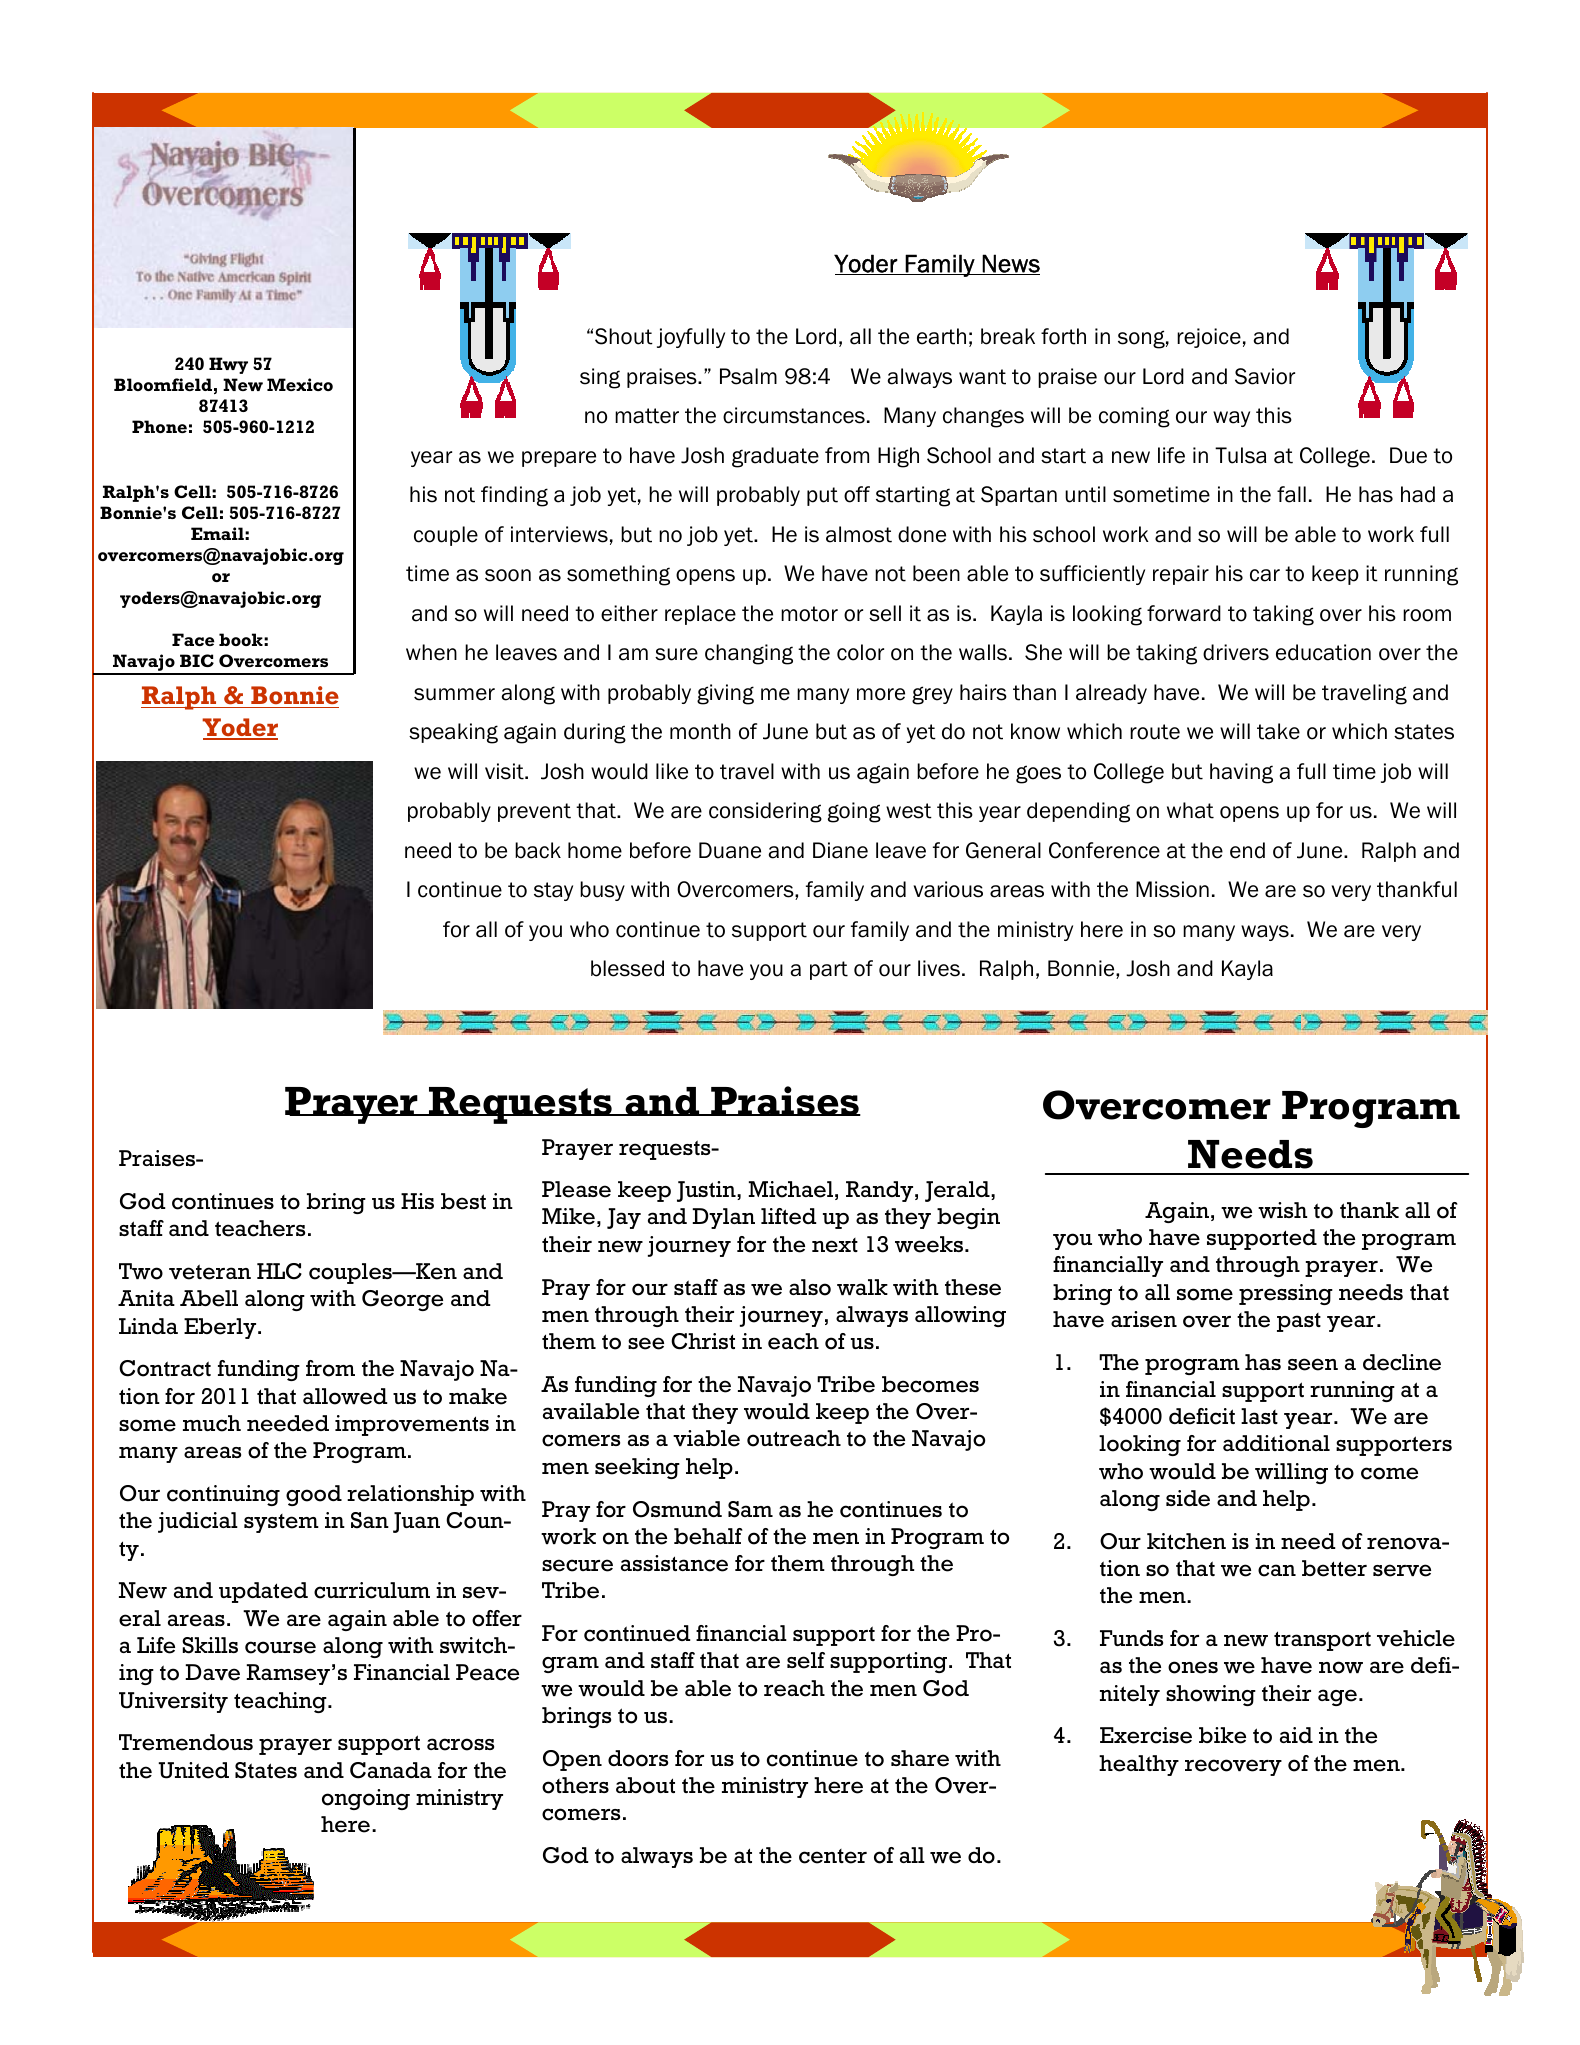  I want to click on speaking, so click(453, 733).
